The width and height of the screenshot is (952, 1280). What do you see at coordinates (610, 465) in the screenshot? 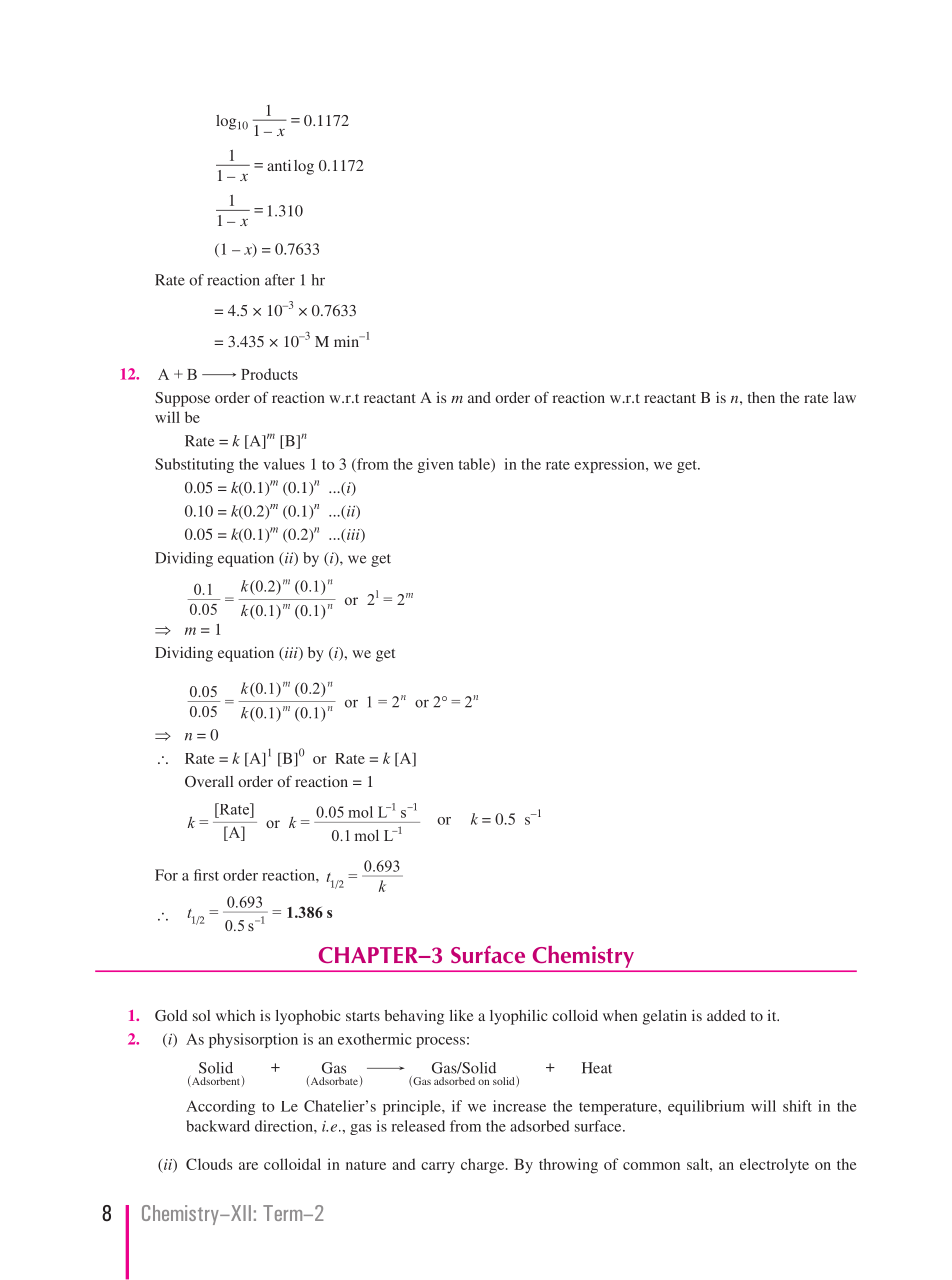
I see `expression` at bounding box center [610, 465].
